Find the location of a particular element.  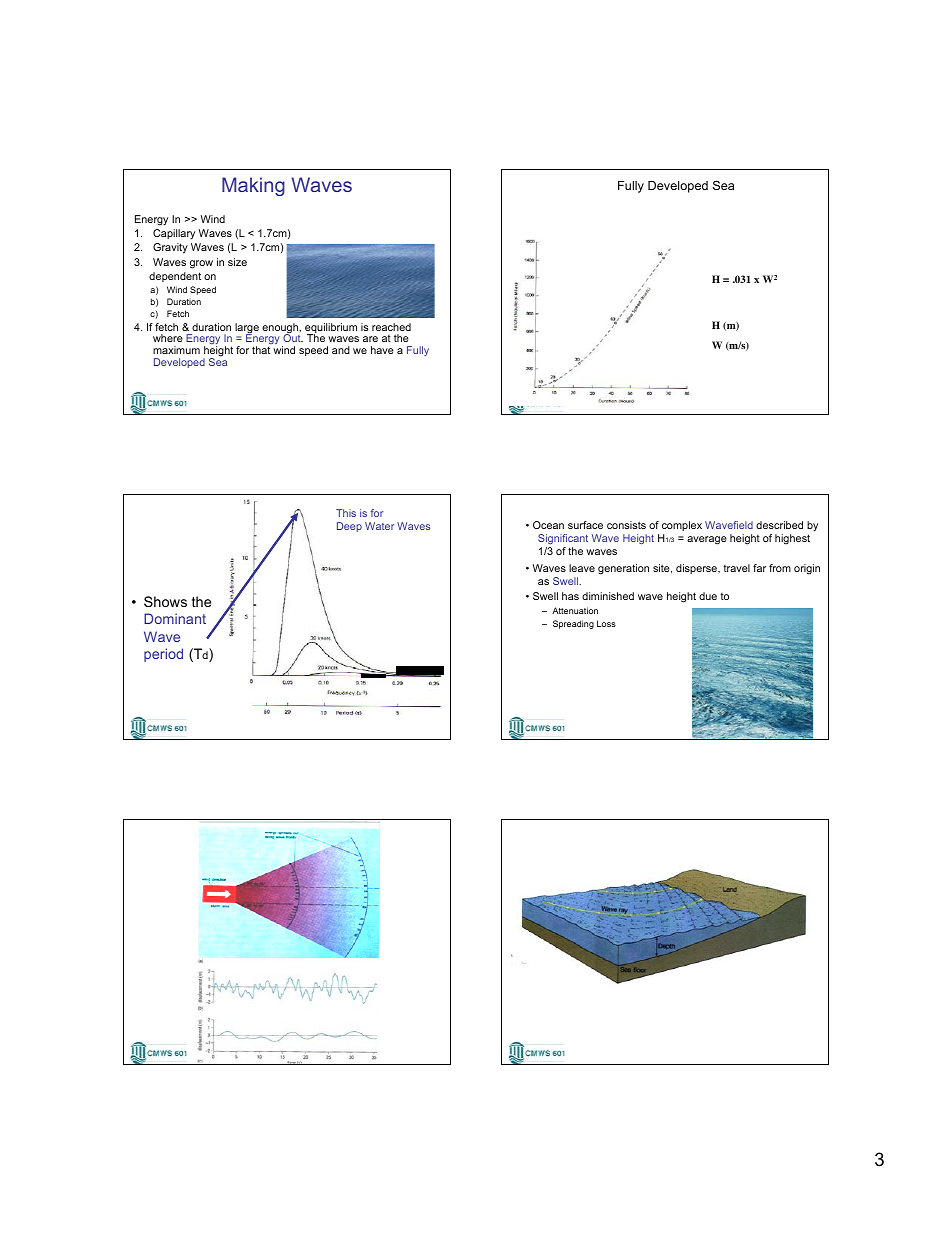

that is located at coordinates (261, 350).
